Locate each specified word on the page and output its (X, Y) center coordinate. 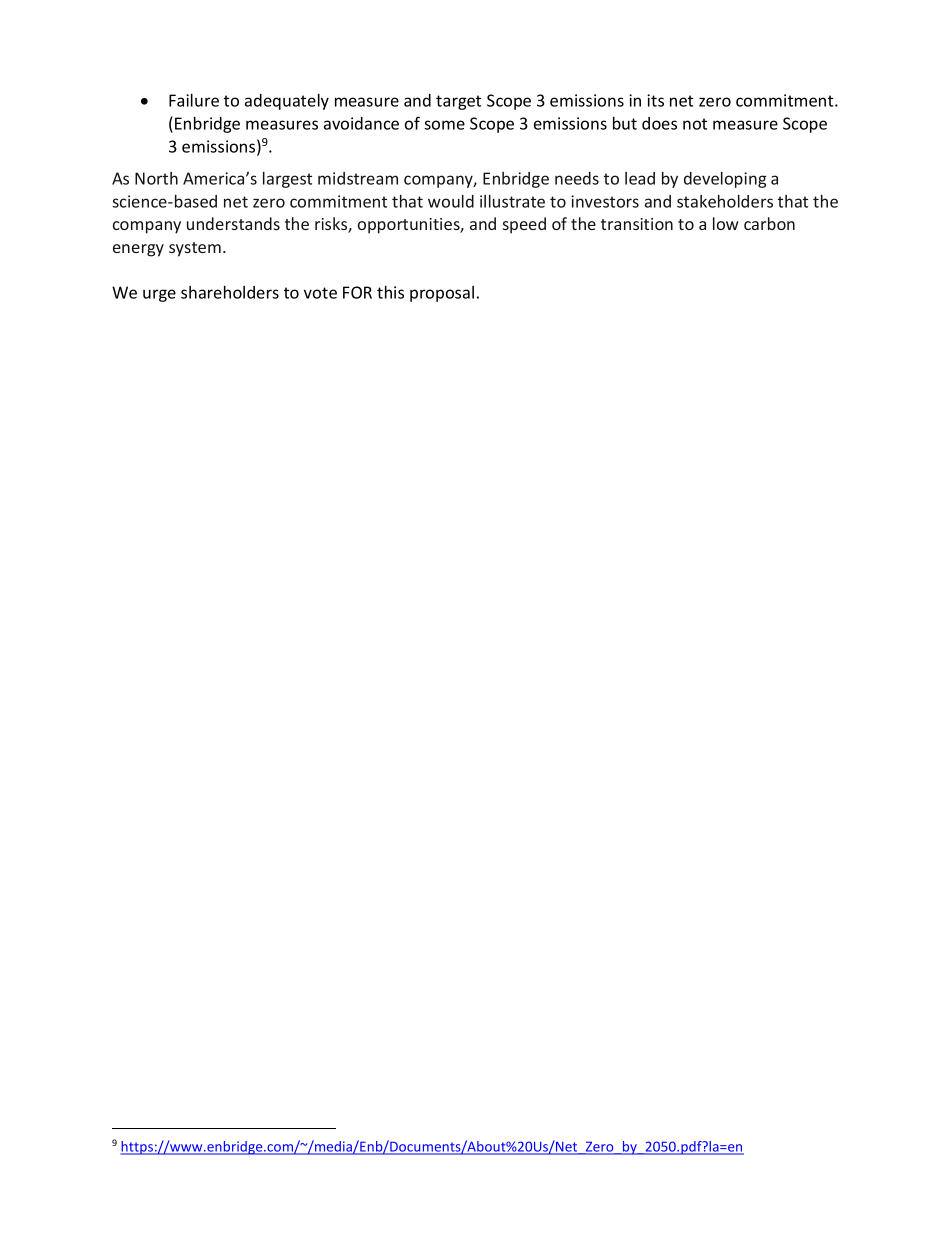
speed (524, 225)
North (156, 178)
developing (725, 180)
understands (233, 223)
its (655, 100)
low (726, 223)
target (458, 102)
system (195, 249)
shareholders (230, 292)
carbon (769, 223)
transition (637, 224)
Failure (194, 100)
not (695, 124)
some (444, 125)
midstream (358, 178)
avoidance (361, 123)
